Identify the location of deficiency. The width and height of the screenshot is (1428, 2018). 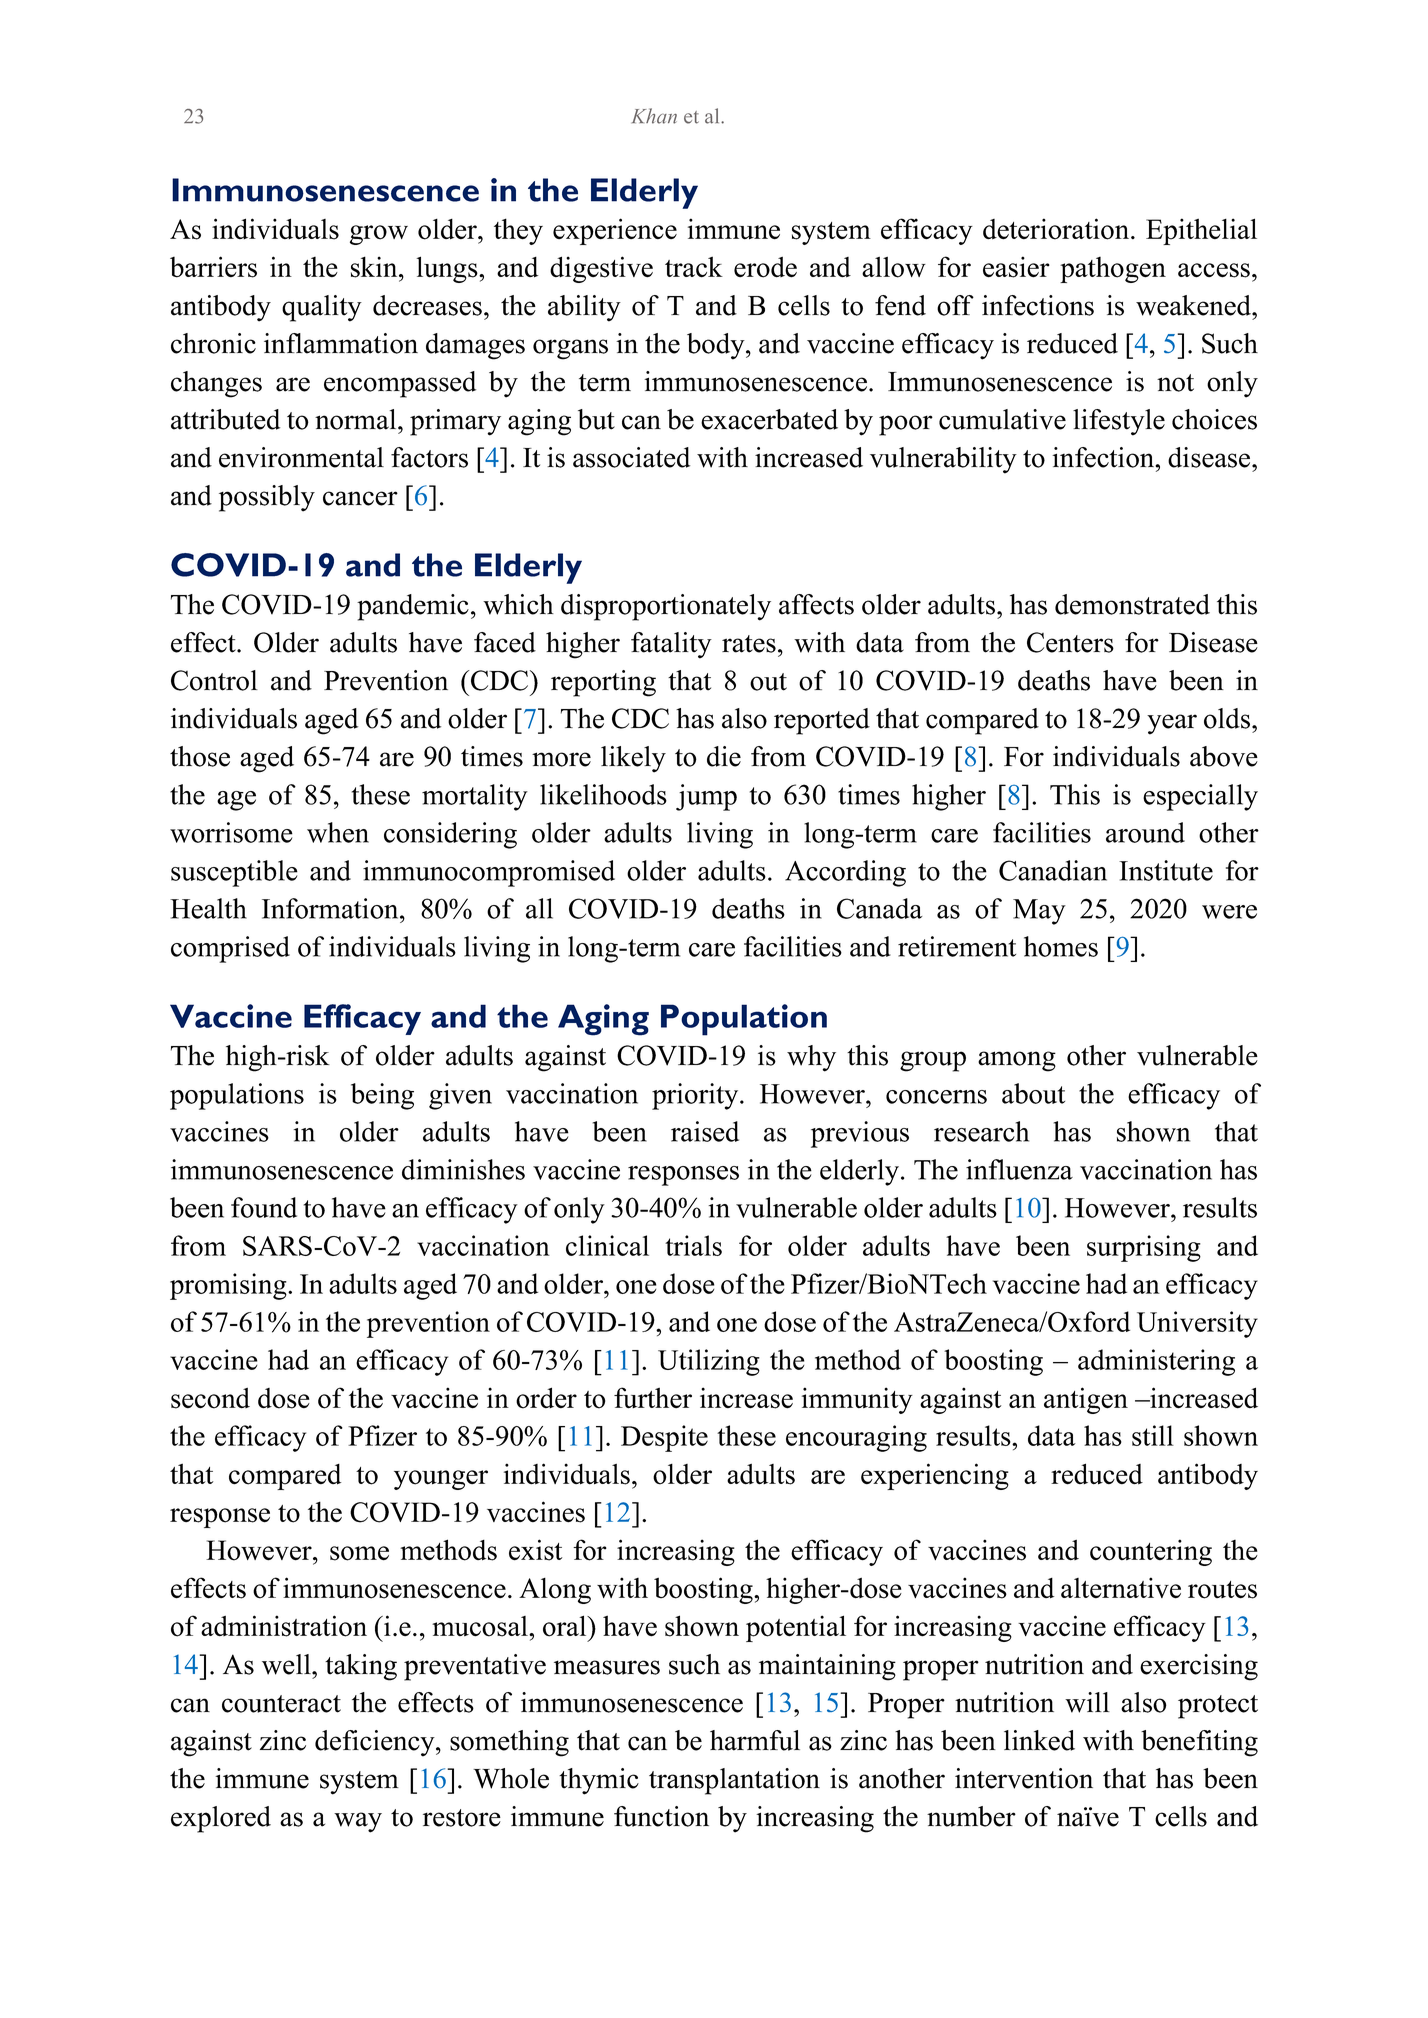
(376, 1743).
